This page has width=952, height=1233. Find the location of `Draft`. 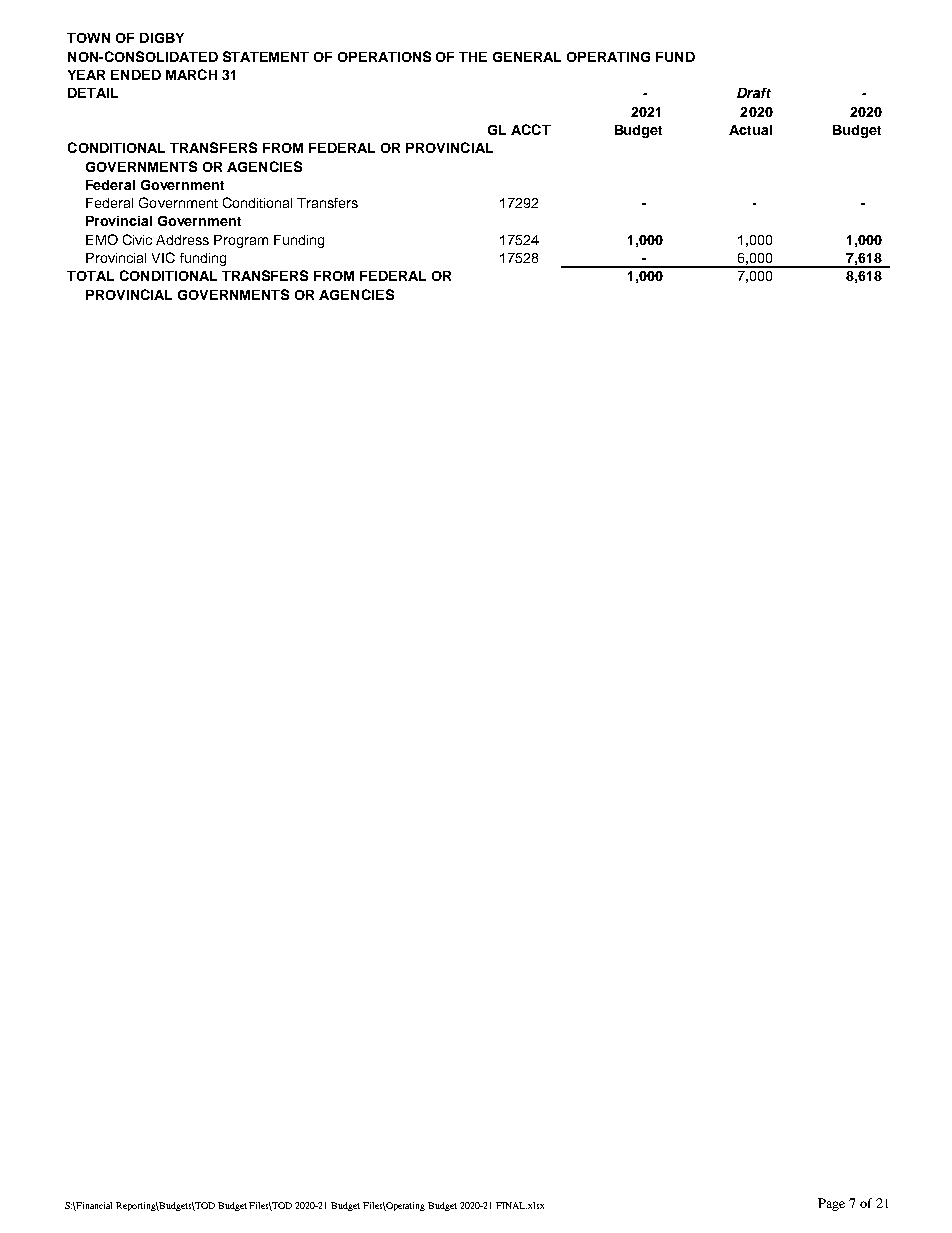

Draft is located at coordinates (754, 93).
